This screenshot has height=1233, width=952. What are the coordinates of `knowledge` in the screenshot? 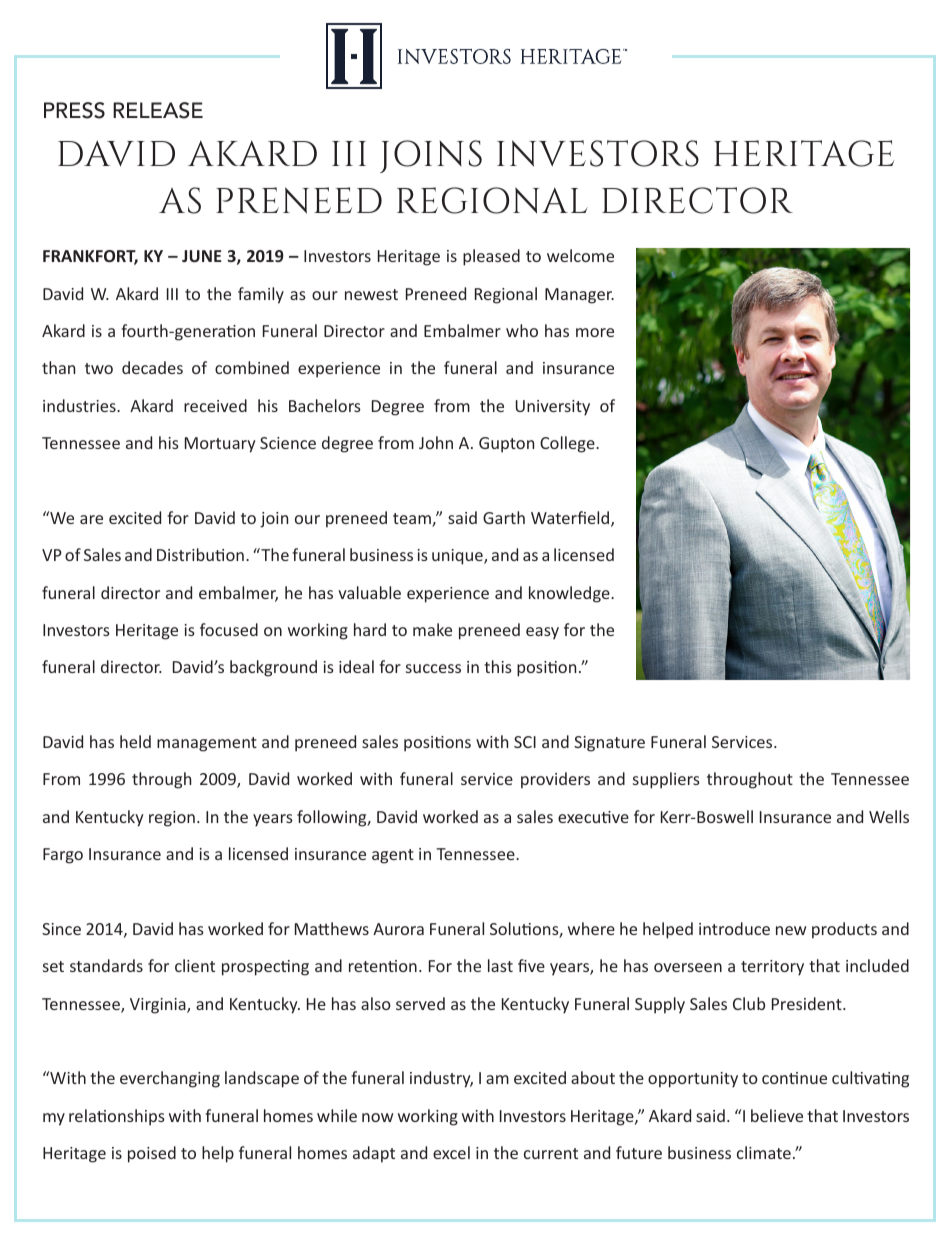 It's located at (570, 594).
